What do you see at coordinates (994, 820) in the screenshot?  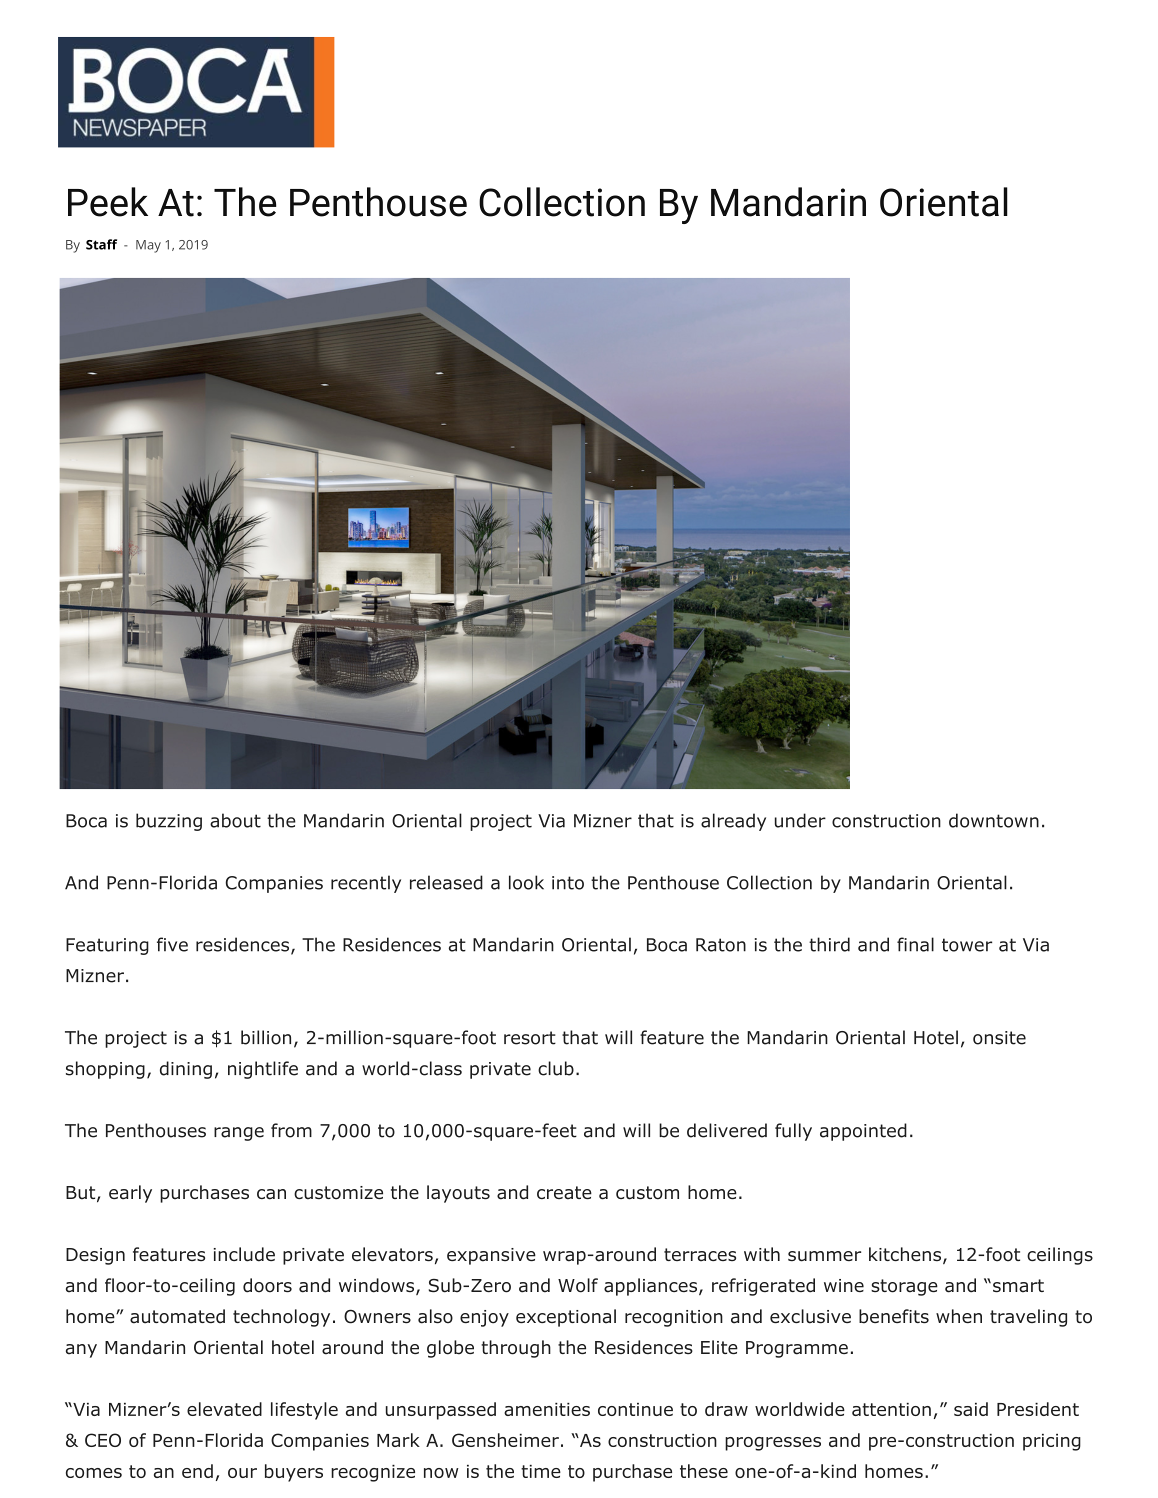 I see `downtown` at bounding box center [994, 820].
